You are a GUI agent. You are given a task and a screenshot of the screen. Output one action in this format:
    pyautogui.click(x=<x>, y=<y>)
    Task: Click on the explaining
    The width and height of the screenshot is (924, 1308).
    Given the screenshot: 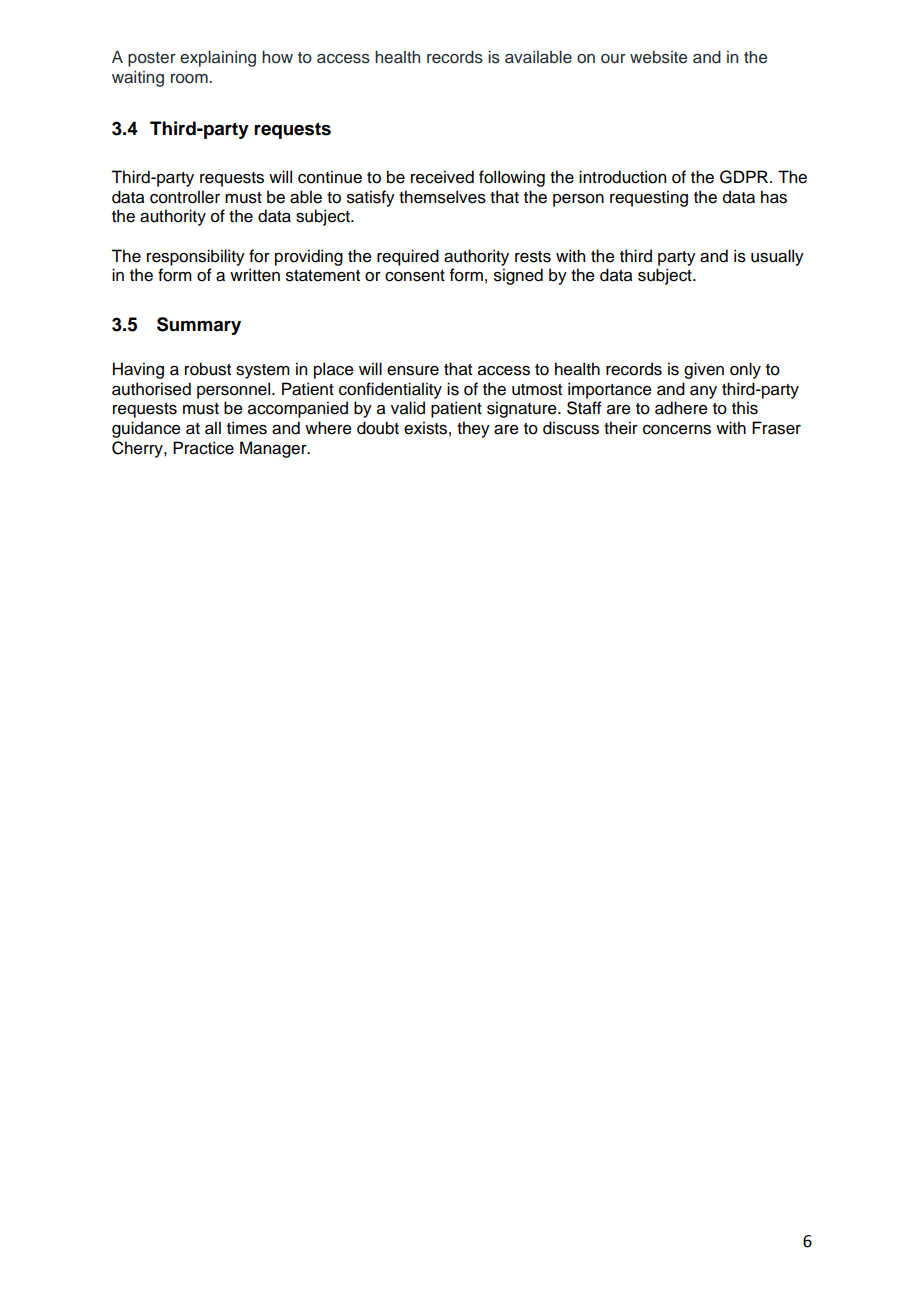 What is the action you would take?
    pyautogui.click(x=218, y=58)
